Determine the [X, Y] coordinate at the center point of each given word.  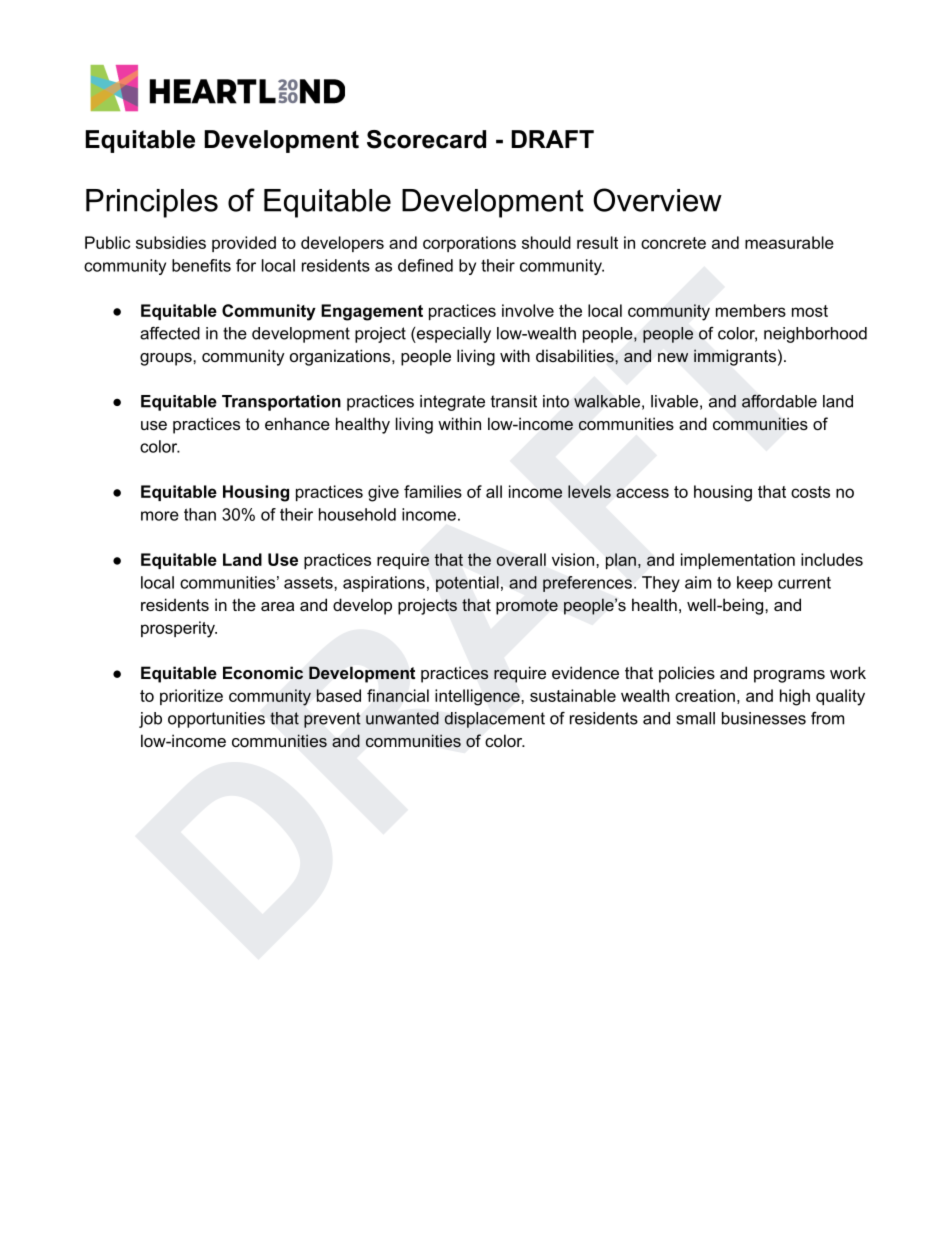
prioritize [191, 697]
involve [528, 310]
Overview [657, 200]
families [433, 491]
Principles [152, 203]
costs [810, 492]
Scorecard [426, 139]
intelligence [478, 697]
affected [170, 333]
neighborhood [815, 335]
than [200, 514]
